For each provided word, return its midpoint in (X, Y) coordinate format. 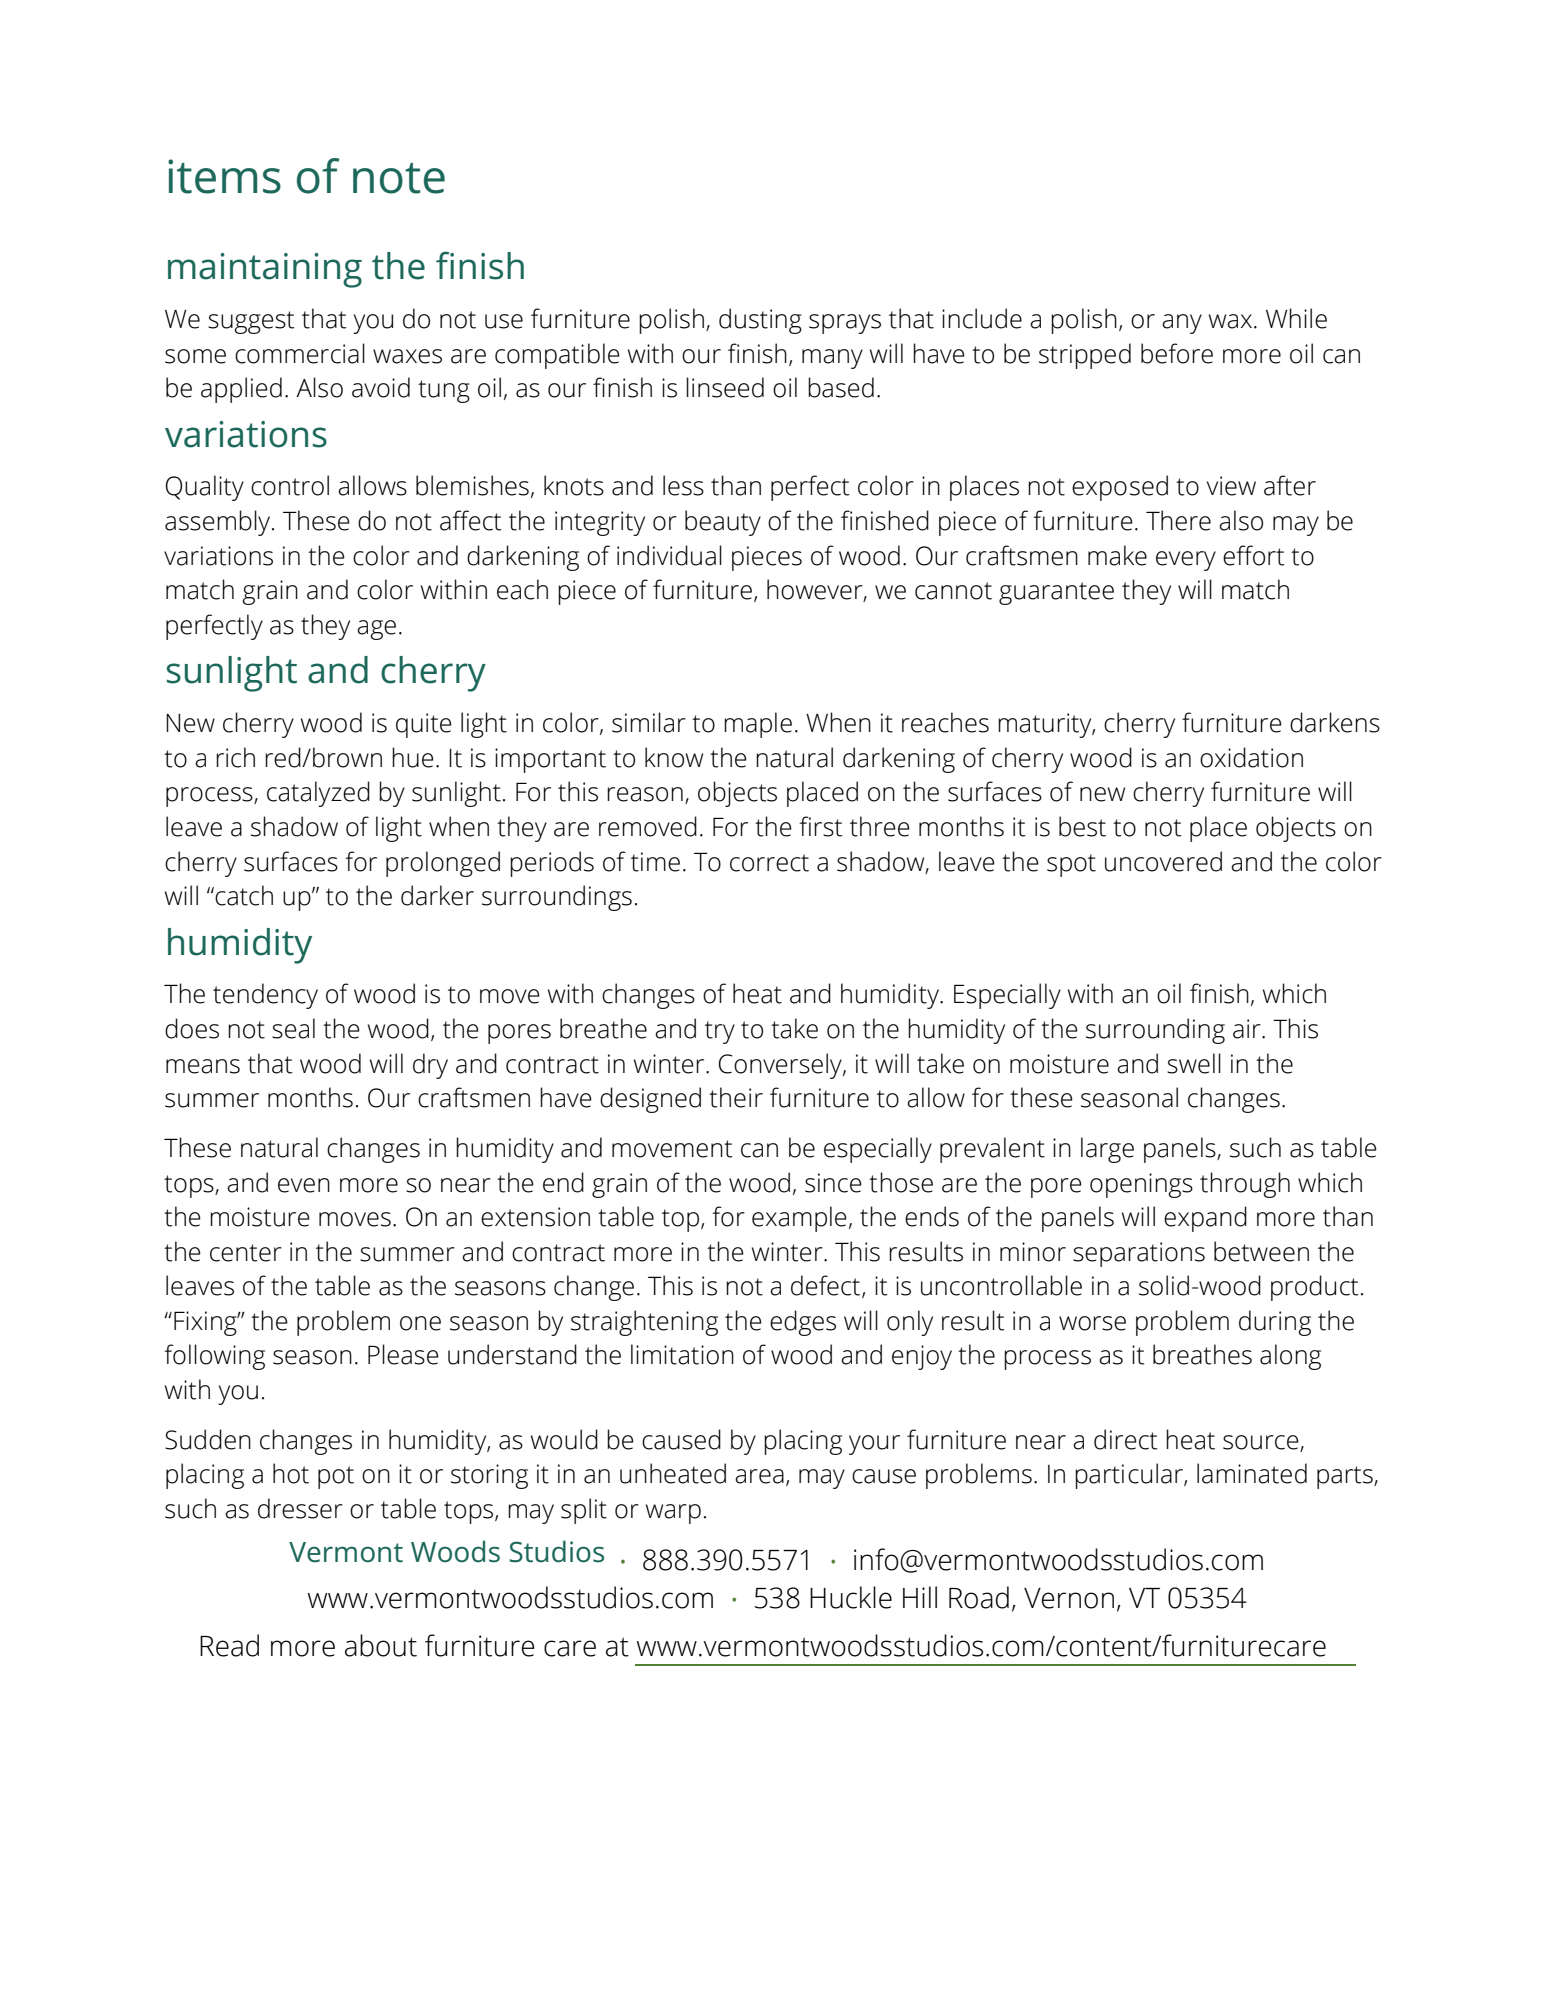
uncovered (1163, 861)
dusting (760, 321)
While (1296, 318)
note (399, 178)
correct (769, 863)
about (381, 1645)
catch (243, 895)
